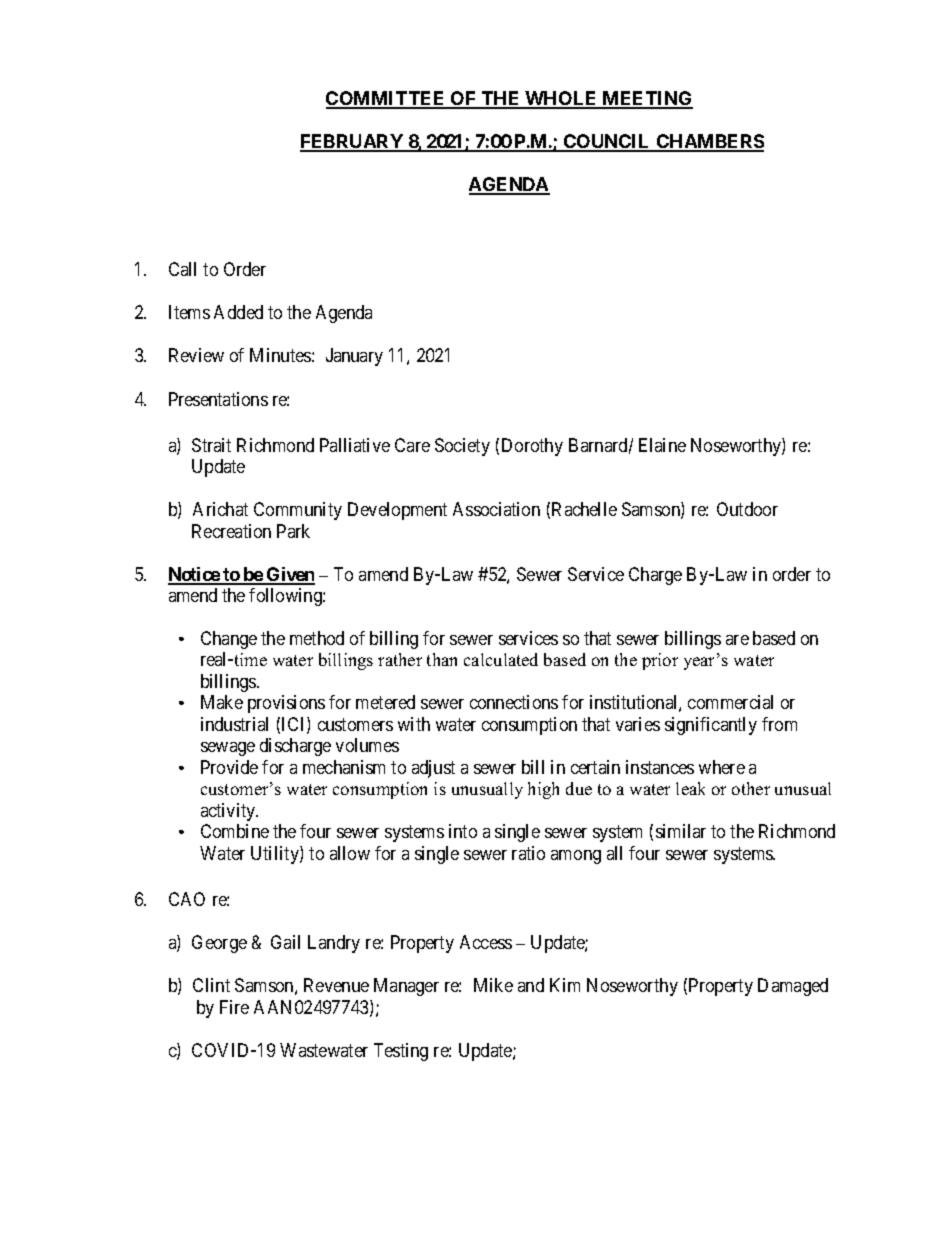 The height and width of the document is (1233, 952). Describe the element at coordinates (561, 99) in the document. I see `WHOLE` at that location.
